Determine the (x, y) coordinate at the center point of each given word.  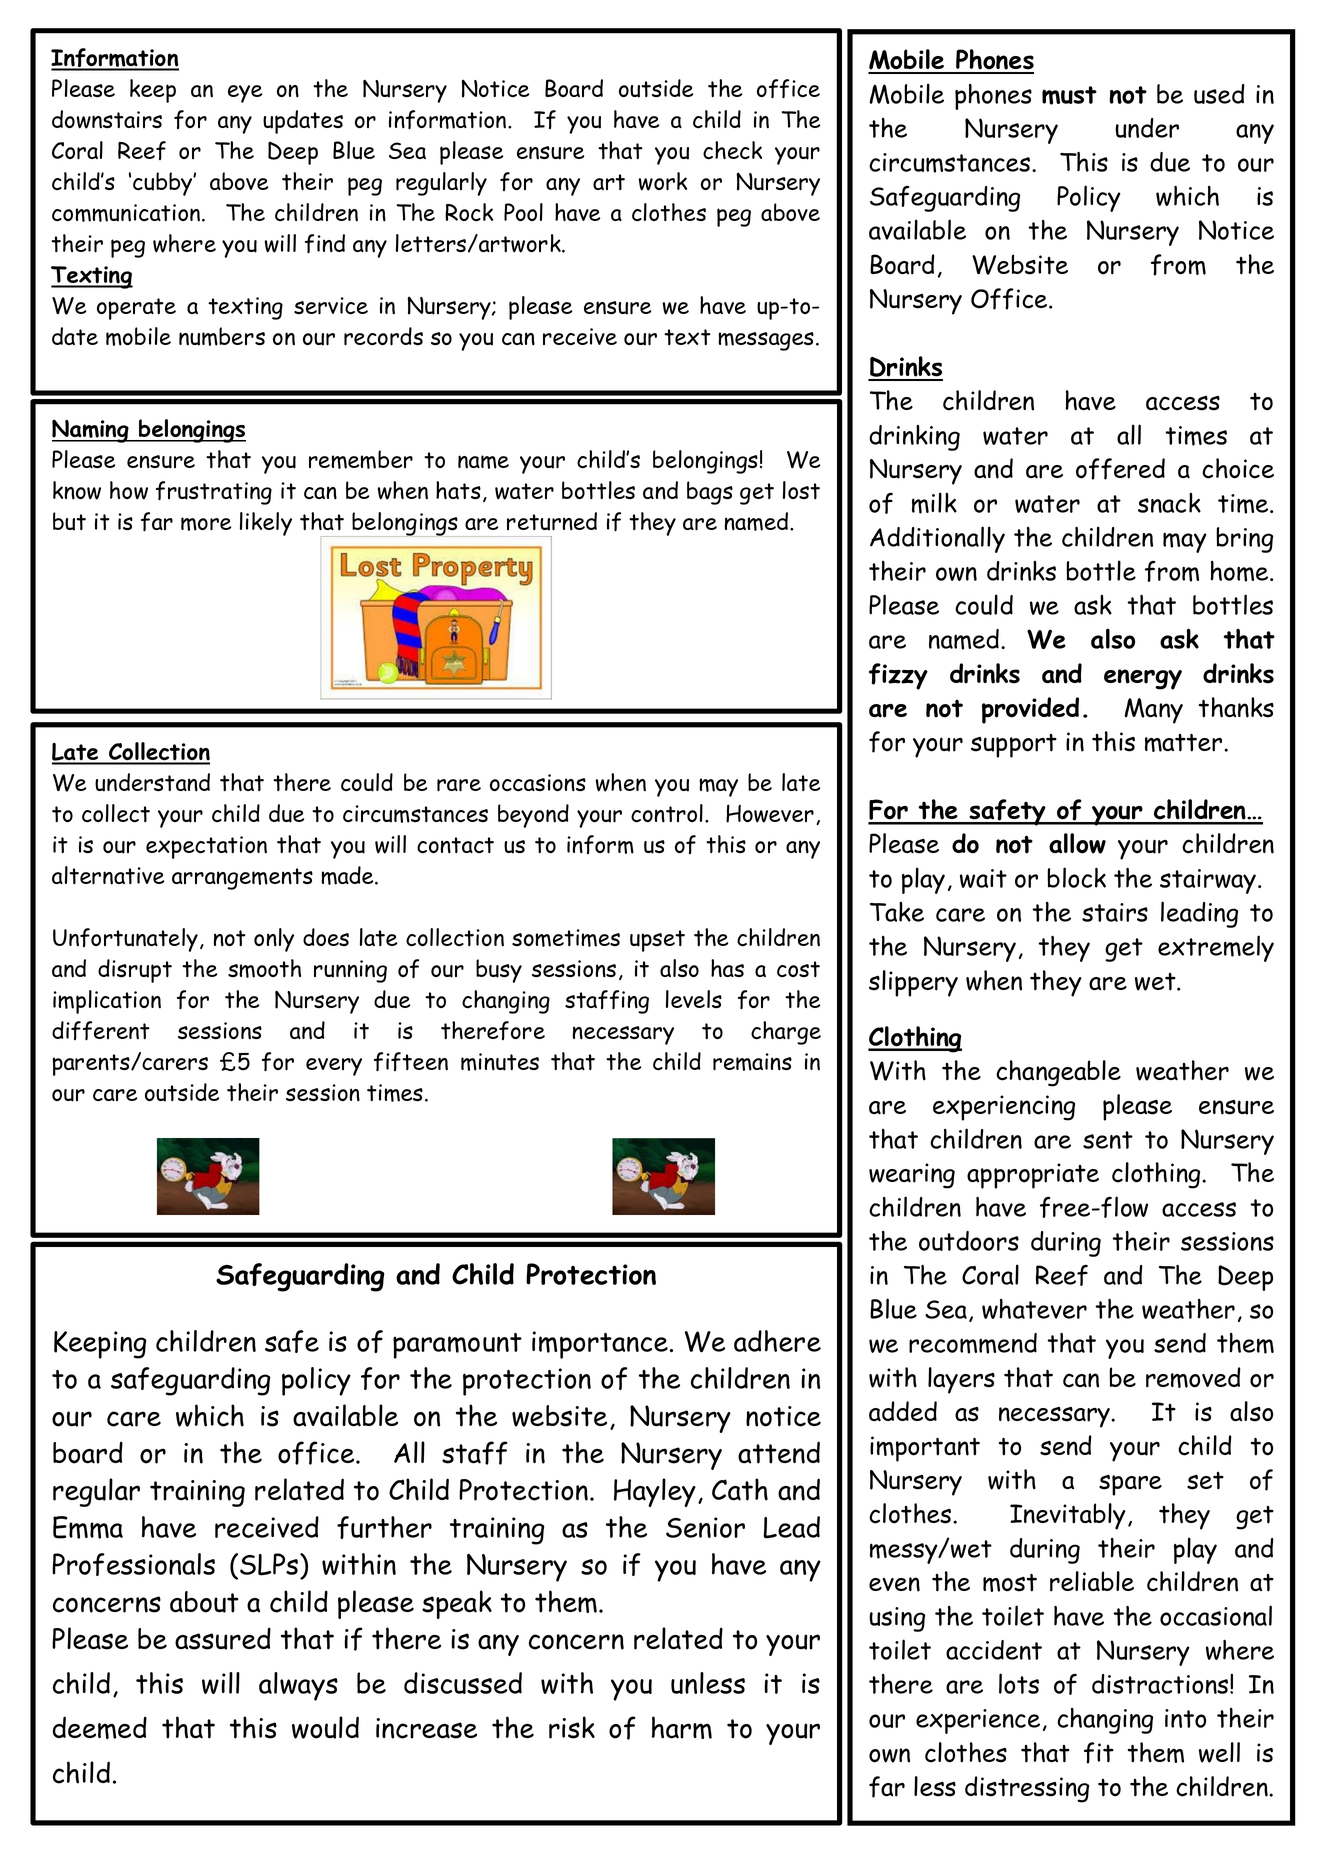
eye (245, 94)
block (1076, 877)
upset (657, 941)
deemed (100, 1727)
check (732, 150)
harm (682, 1727)
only (274, 940)
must (1069, 95)
